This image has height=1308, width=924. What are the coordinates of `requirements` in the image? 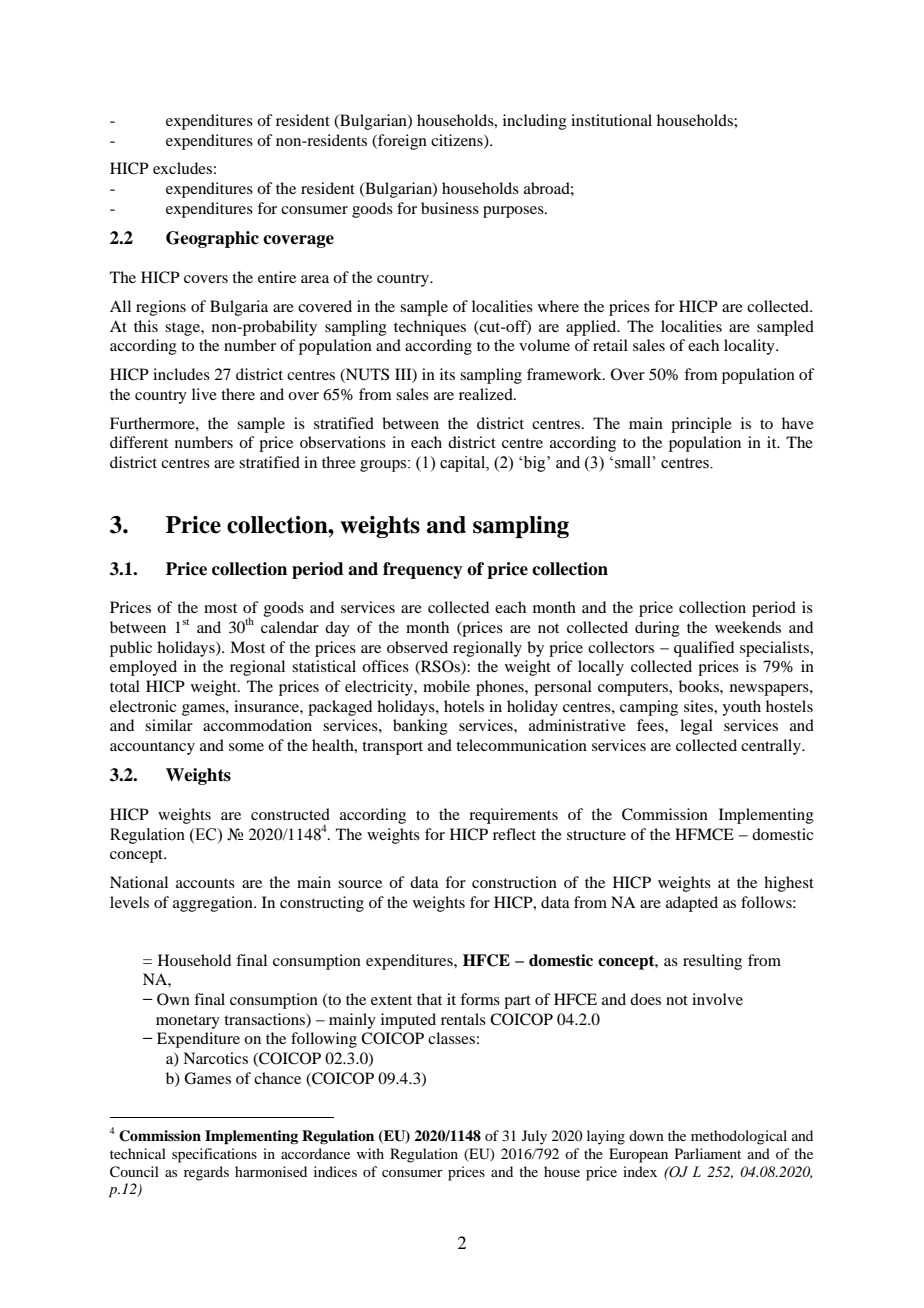 It's located at (513, 816).
